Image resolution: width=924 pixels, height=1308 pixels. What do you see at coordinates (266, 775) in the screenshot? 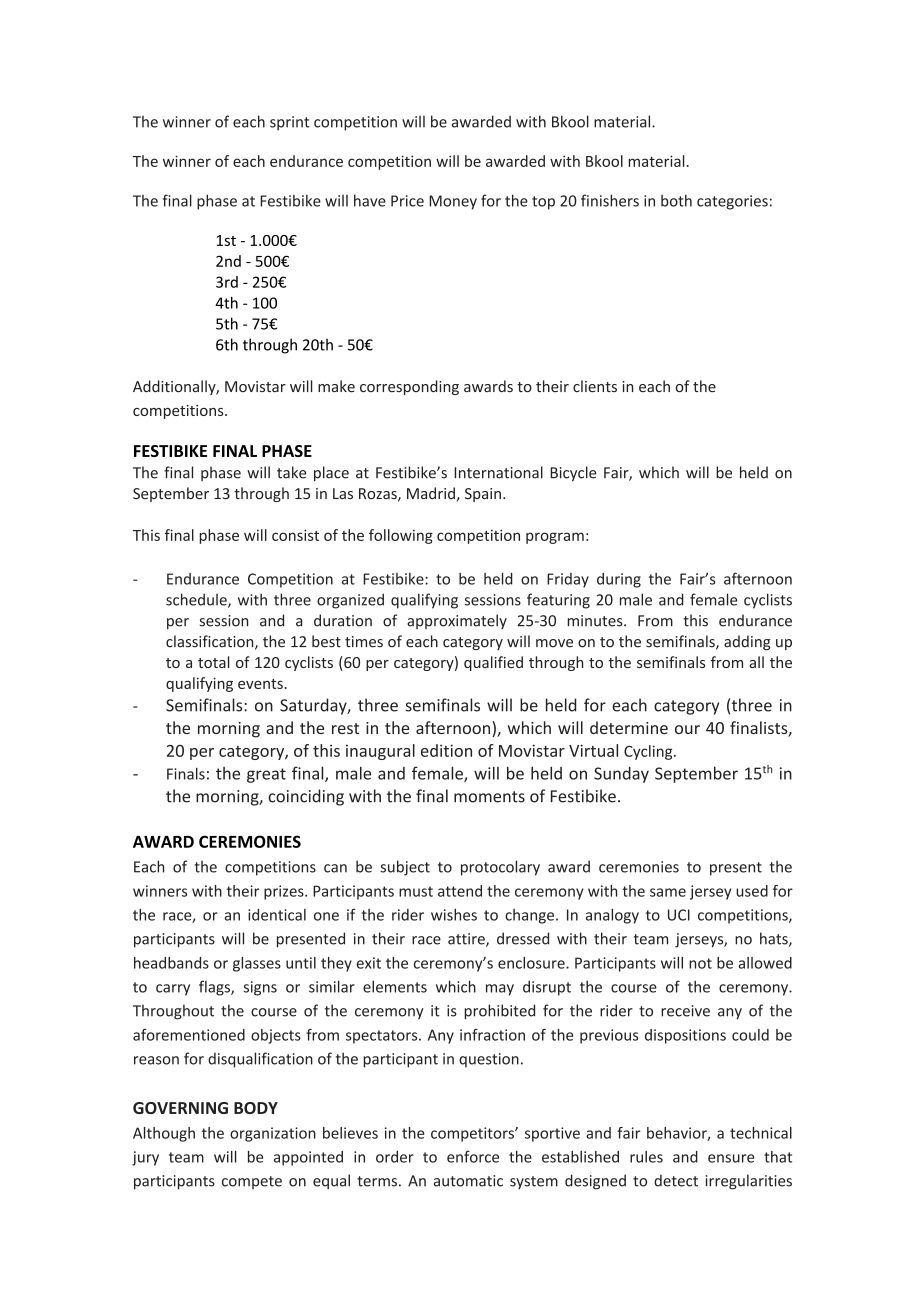
I see `great` at bounding box center [266, 775].
